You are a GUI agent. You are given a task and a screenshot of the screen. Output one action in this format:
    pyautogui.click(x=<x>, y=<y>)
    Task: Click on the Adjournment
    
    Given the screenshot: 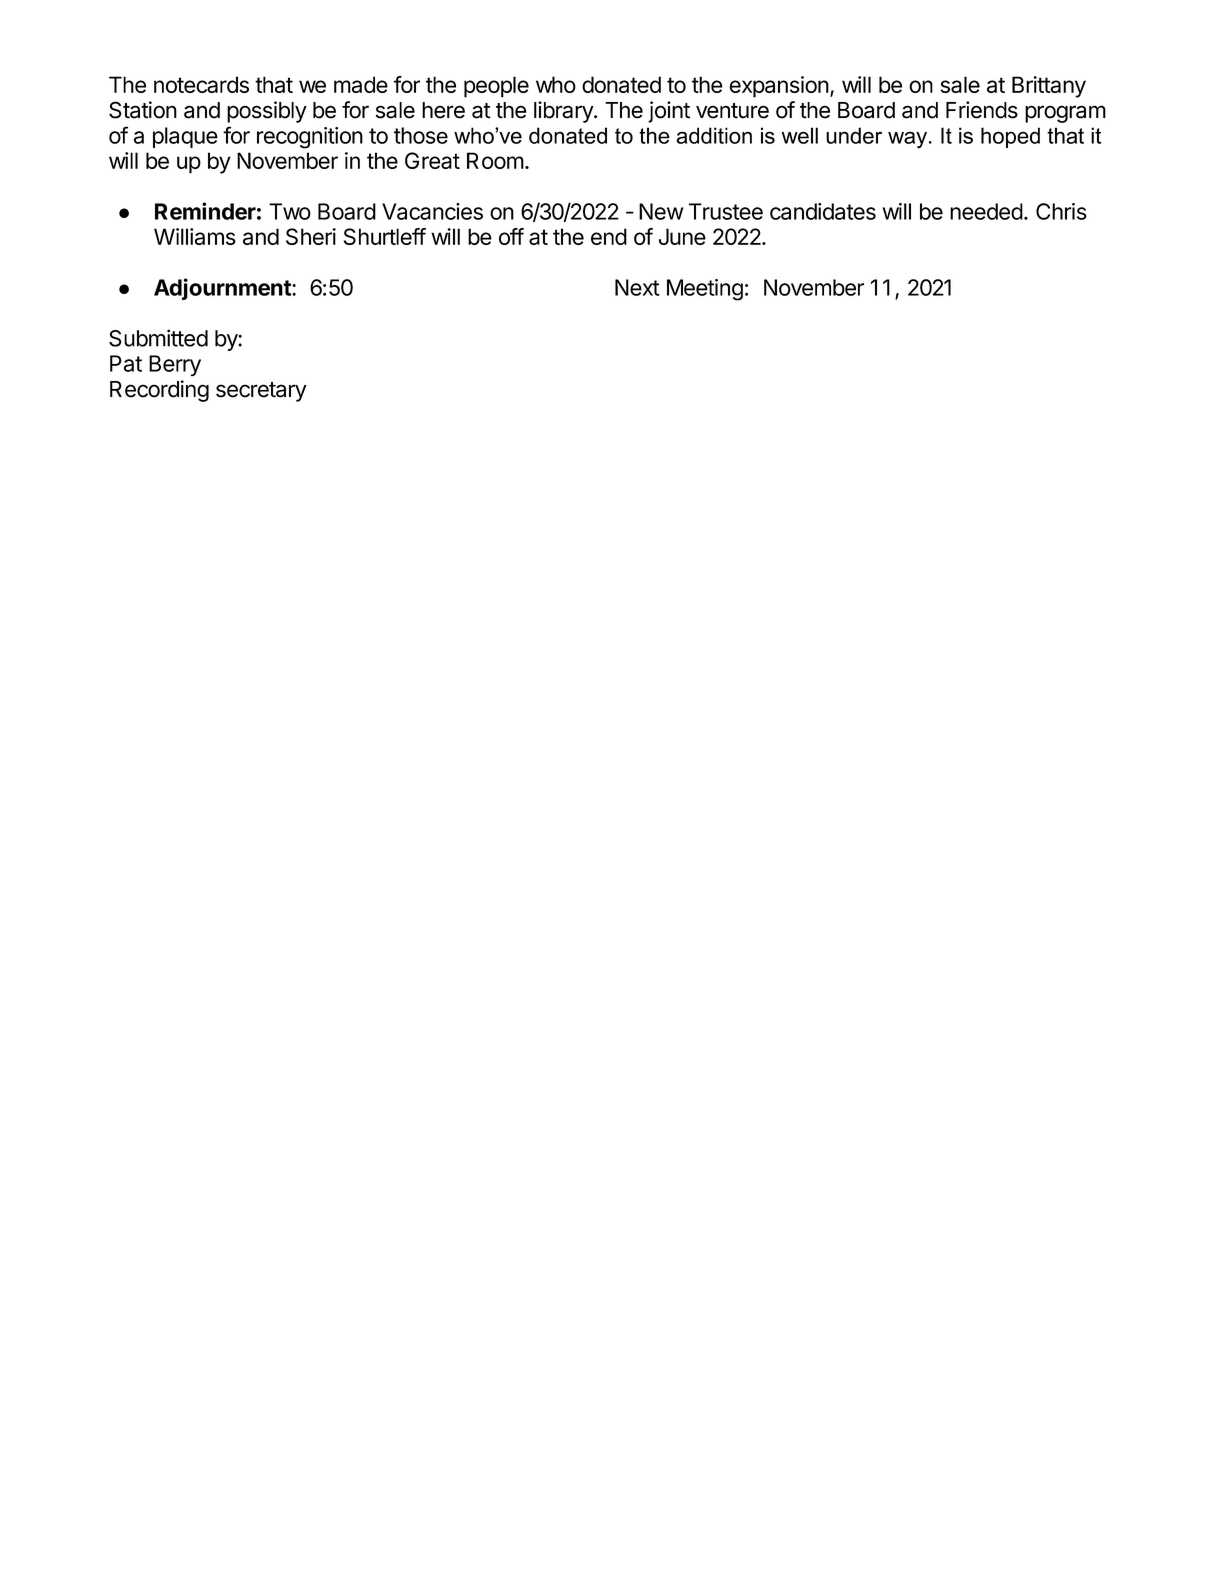 What is the action you would take?
    pyautogui.click(x=223, y=289)
